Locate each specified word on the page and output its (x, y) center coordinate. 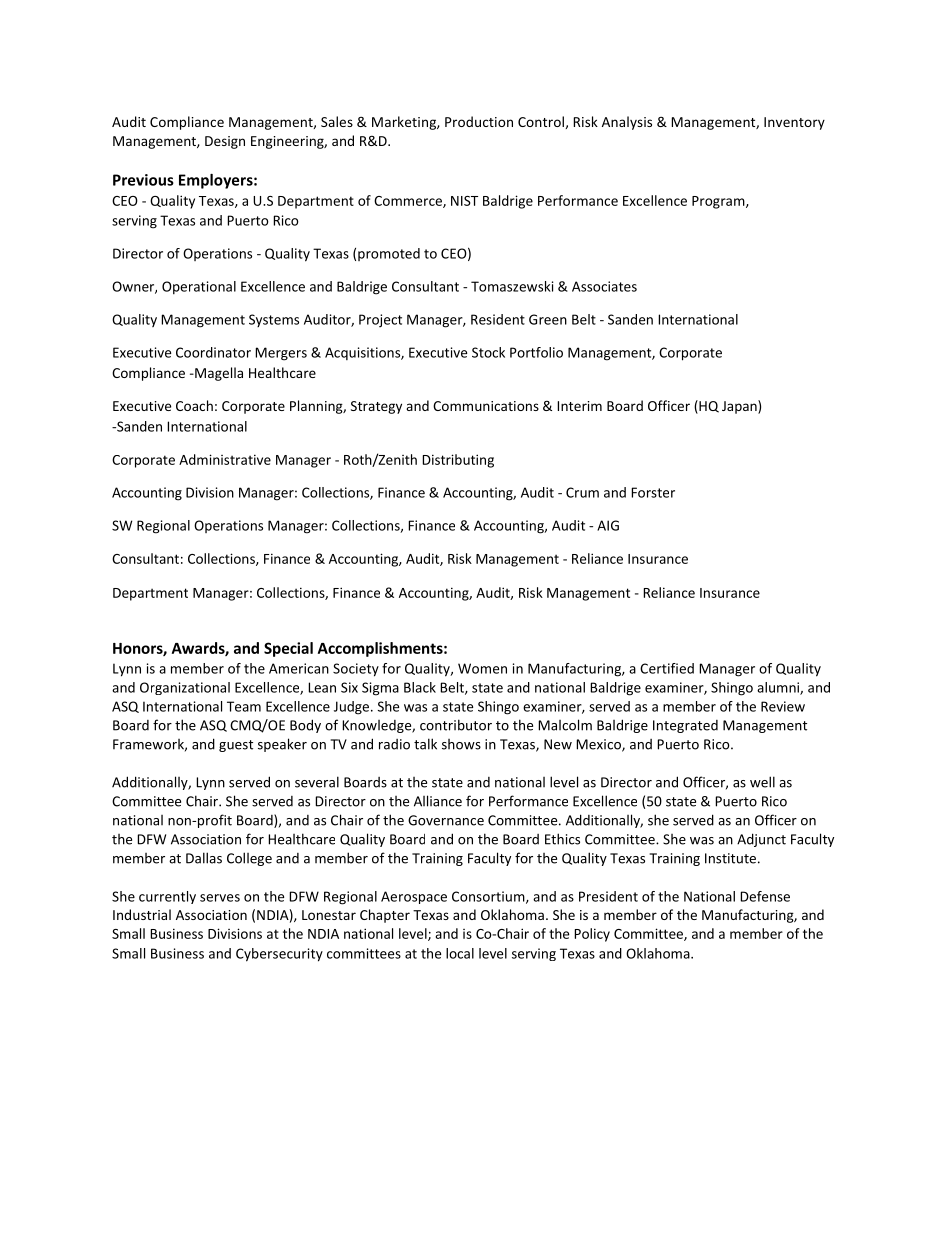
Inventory (794, 123)
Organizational (185, 688)
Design (225, 142)
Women (482, 668)
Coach (194, 405)
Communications (486, 406)
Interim (579, 406)
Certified (667, 668)
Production (479, 121)
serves (220, 898)
